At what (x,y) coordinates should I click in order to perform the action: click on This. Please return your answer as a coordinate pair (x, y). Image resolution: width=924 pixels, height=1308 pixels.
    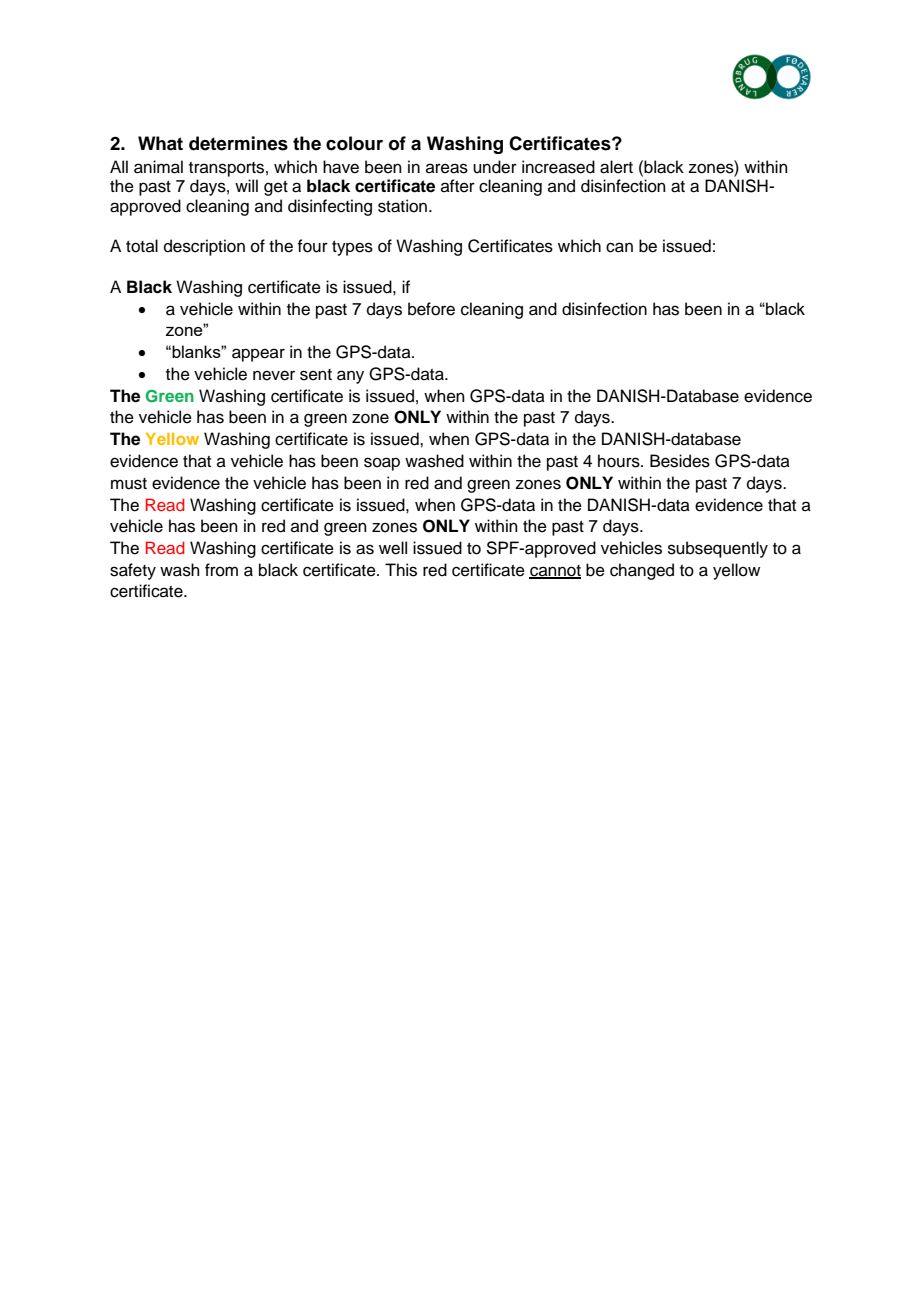
    Looking at the image, I should click on (401, 570).
